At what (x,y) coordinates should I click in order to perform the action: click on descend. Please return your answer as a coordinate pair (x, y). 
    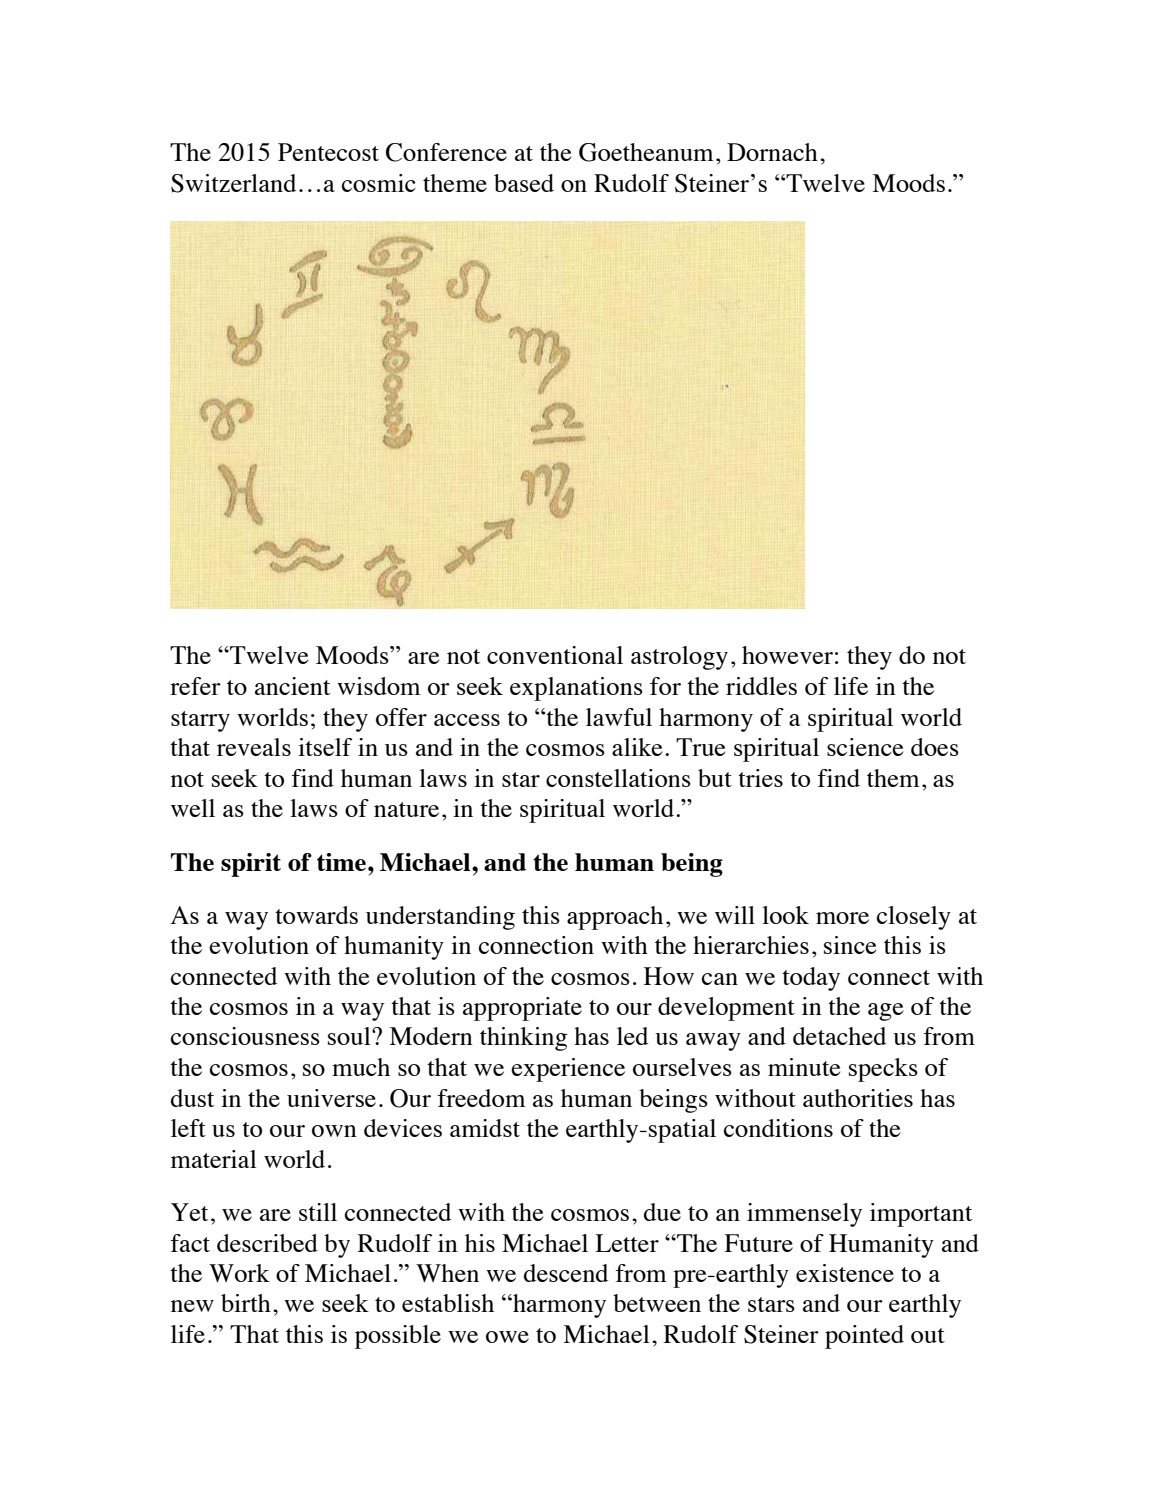
    Looking at the image, I should click on (566, 1273).
